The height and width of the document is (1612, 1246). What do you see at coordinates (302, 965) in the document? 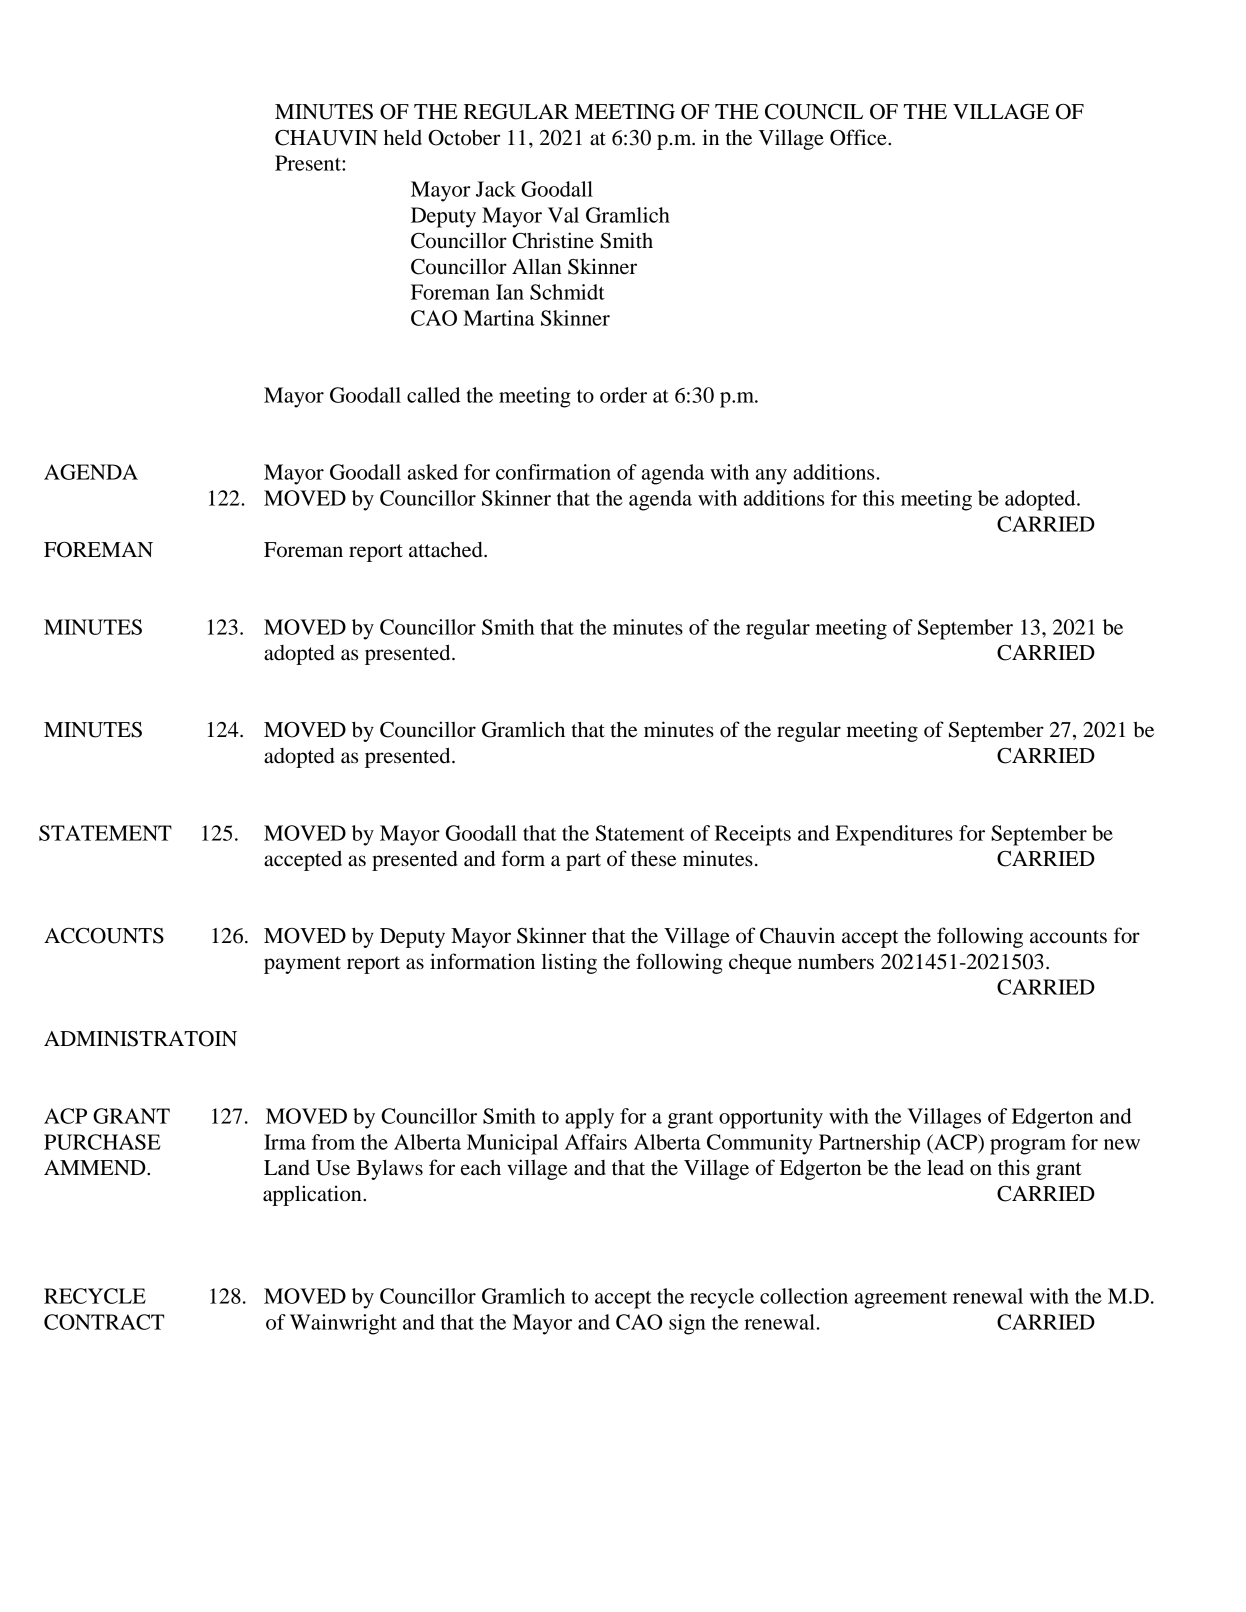
I see `payment` at bounding box center [302, 965].
